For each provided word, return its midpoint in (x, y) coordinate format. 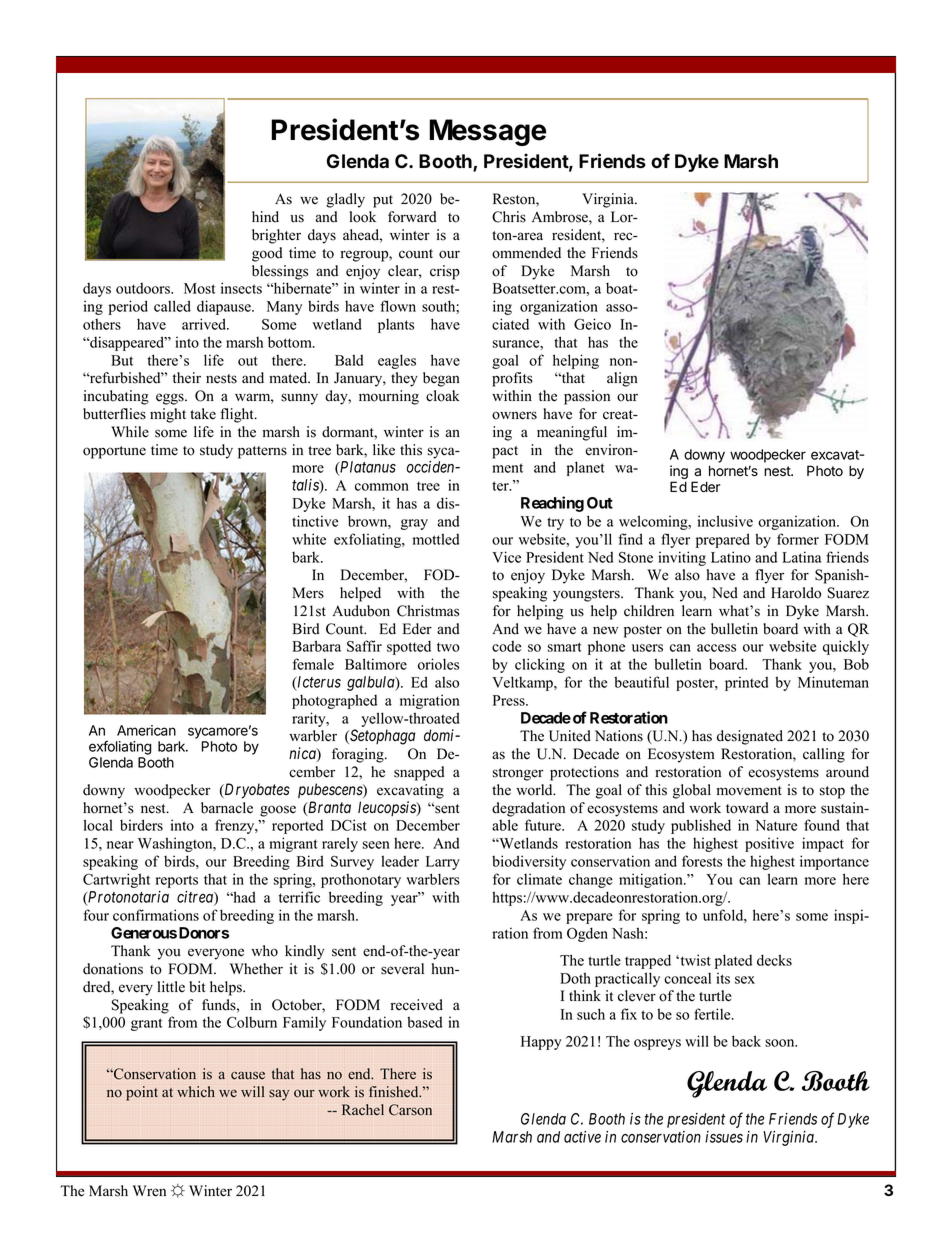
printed (746, 683)
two (448, 647)
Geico (592, 324)
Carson (410, 1110)
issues (724, 1137)
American (146, 730)
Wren (149, 1191)
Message (487, 132)
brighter (276, 236)
